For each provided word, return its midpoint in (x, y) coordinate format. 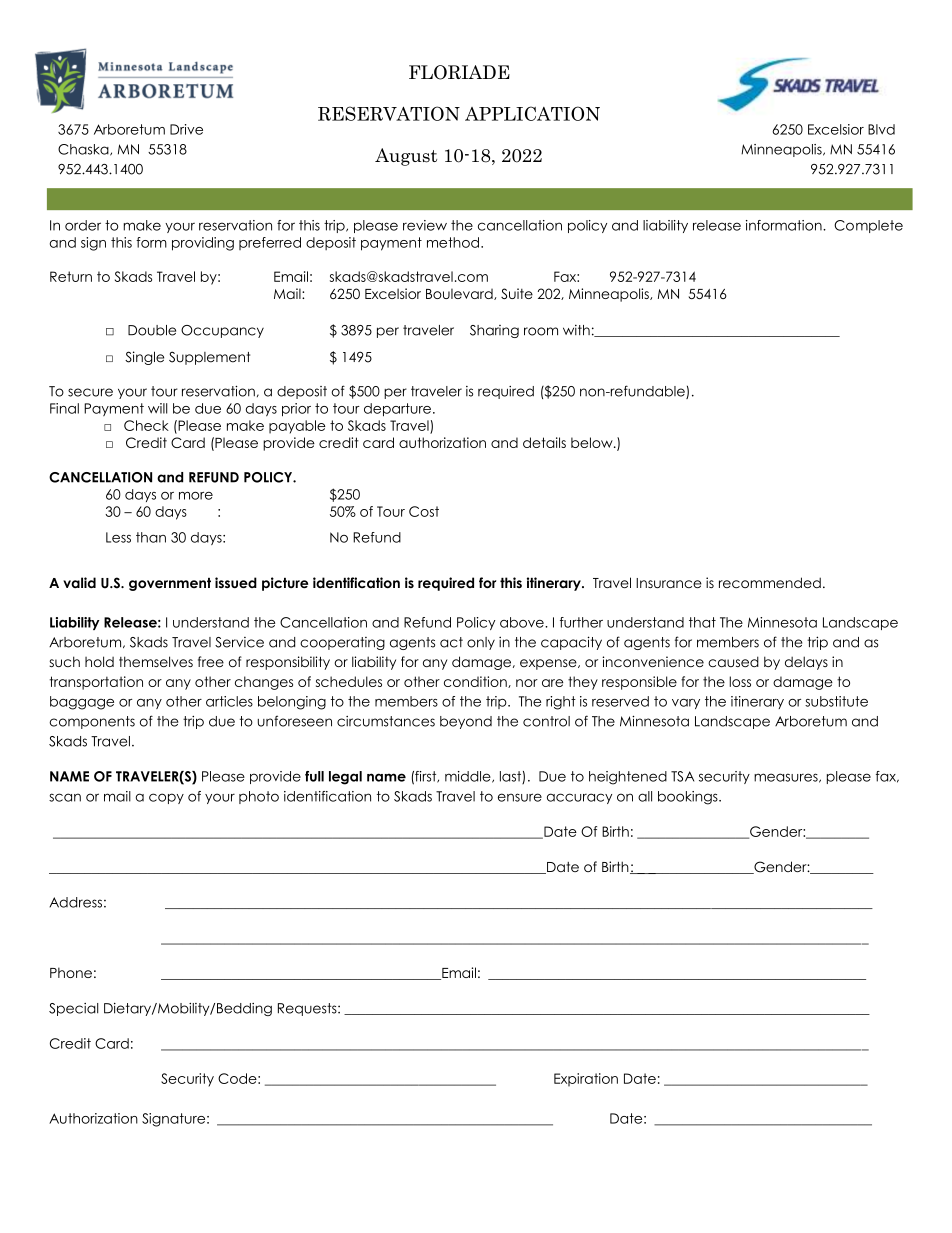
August (406, 157)
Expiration (586, 1080)
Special (74, 1009)
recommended (770, 582)
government (170, 584)
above (523, 622)
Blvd (881, 129)
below (593, 442)
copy (166, 798)
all (645, 796)
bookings (689, 798)
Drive (186, 129)
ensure (520, 797)
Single (144, 358)
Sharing (494, 331)
